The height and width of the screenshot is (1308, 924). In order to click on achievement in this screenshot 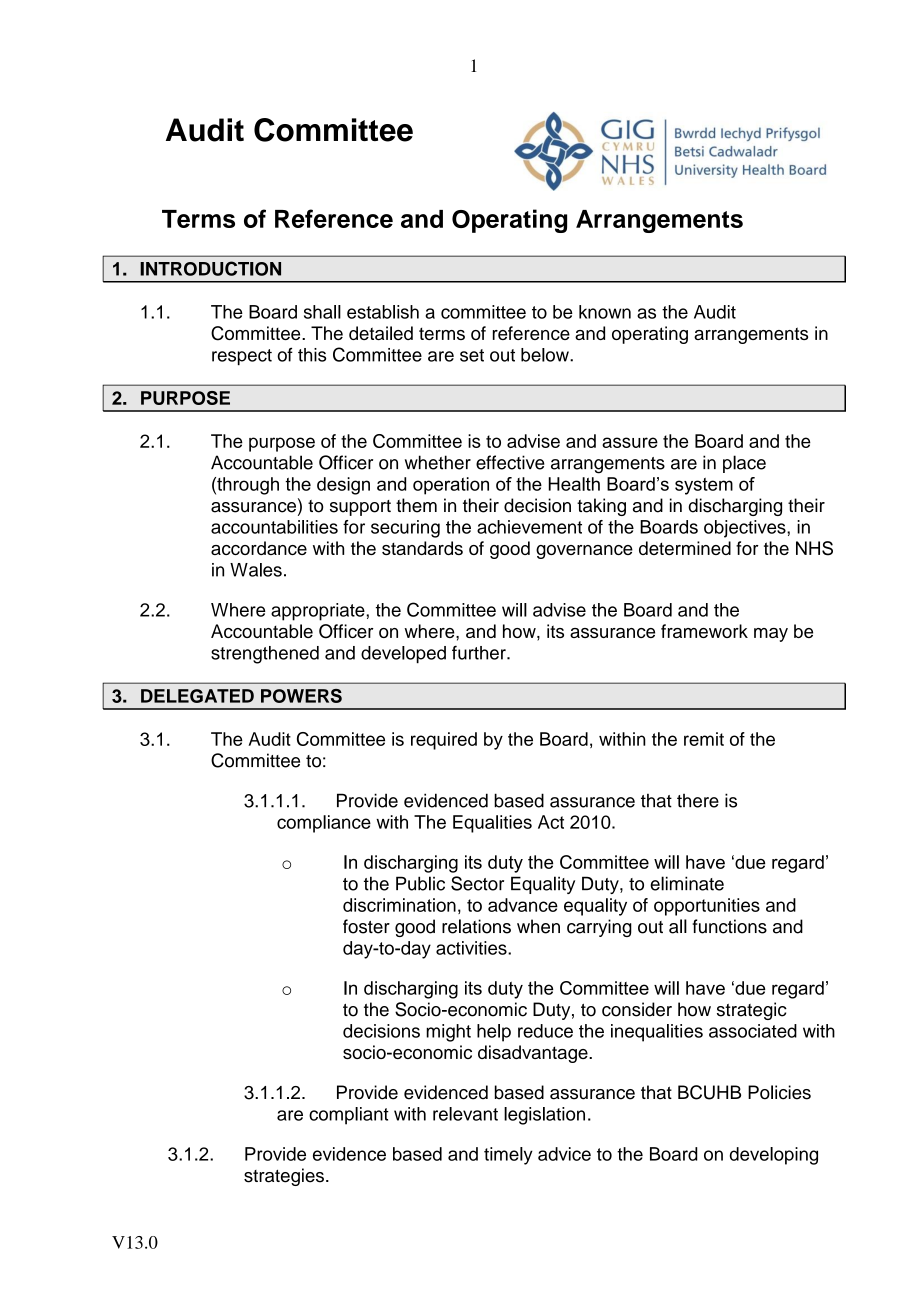, I will do `click(529, 527)`.
